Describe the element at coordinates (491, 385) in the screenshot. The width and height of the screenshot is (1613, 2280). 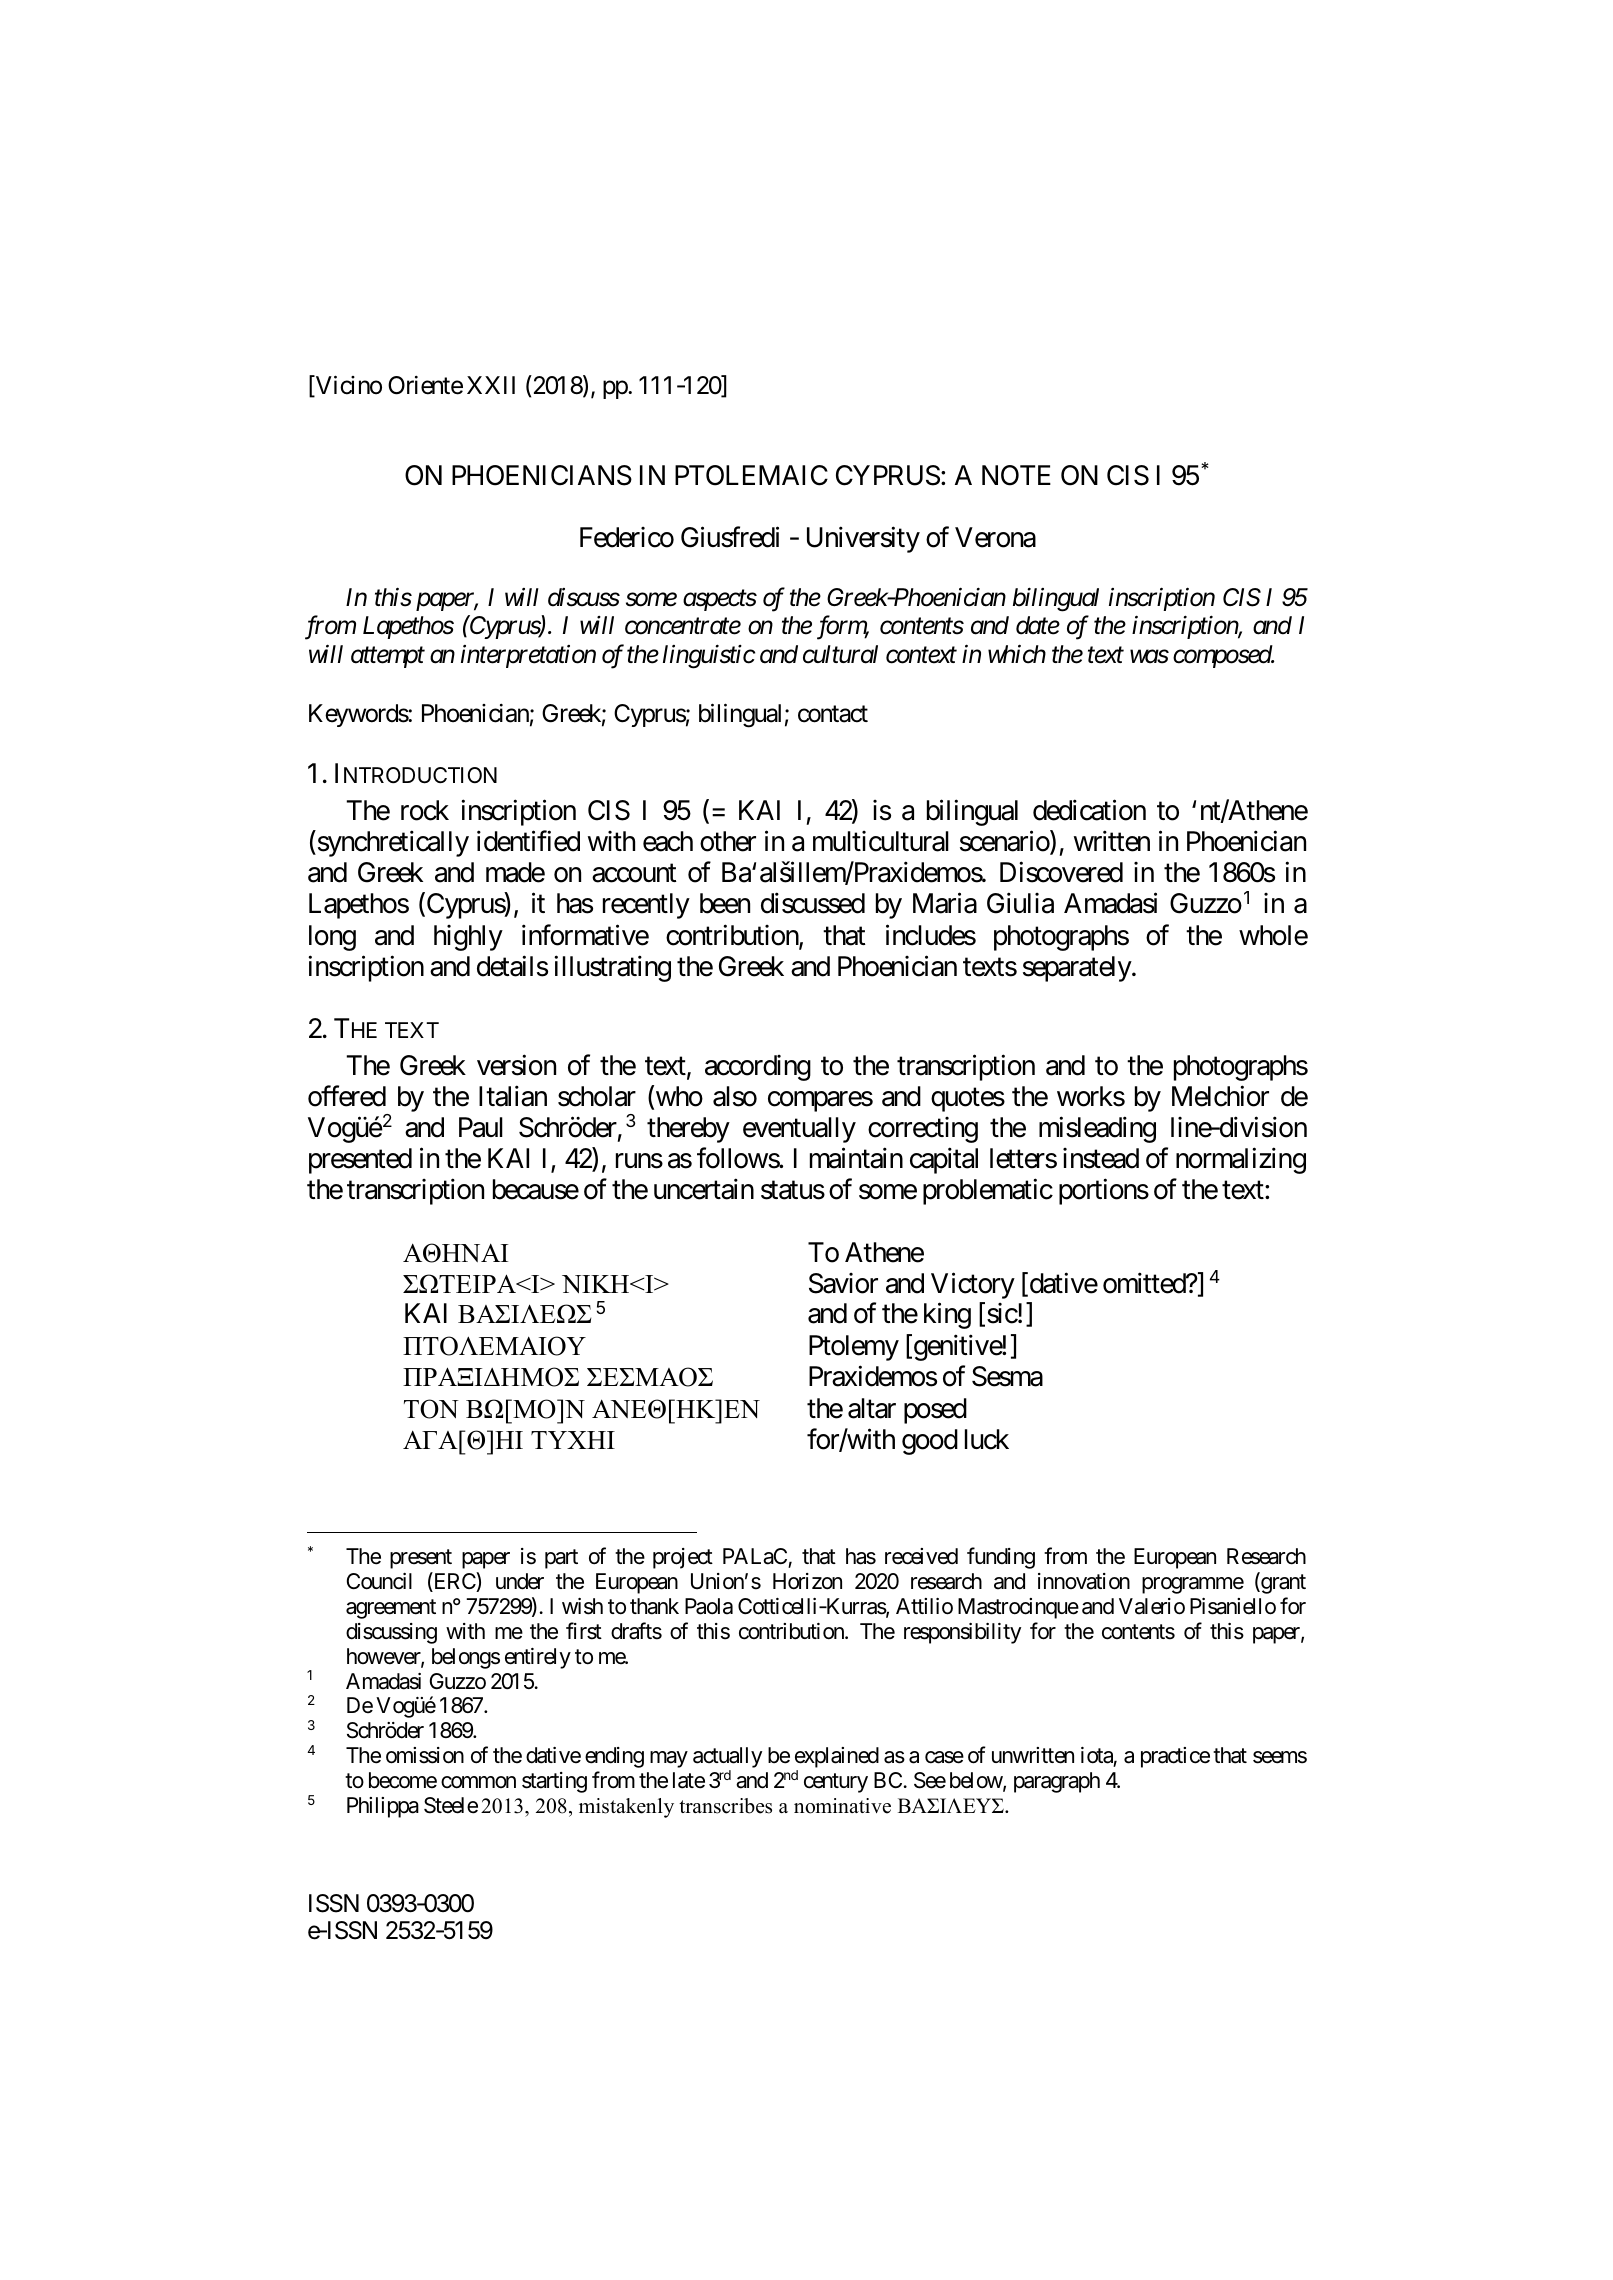
I see `XXII` at that location.
